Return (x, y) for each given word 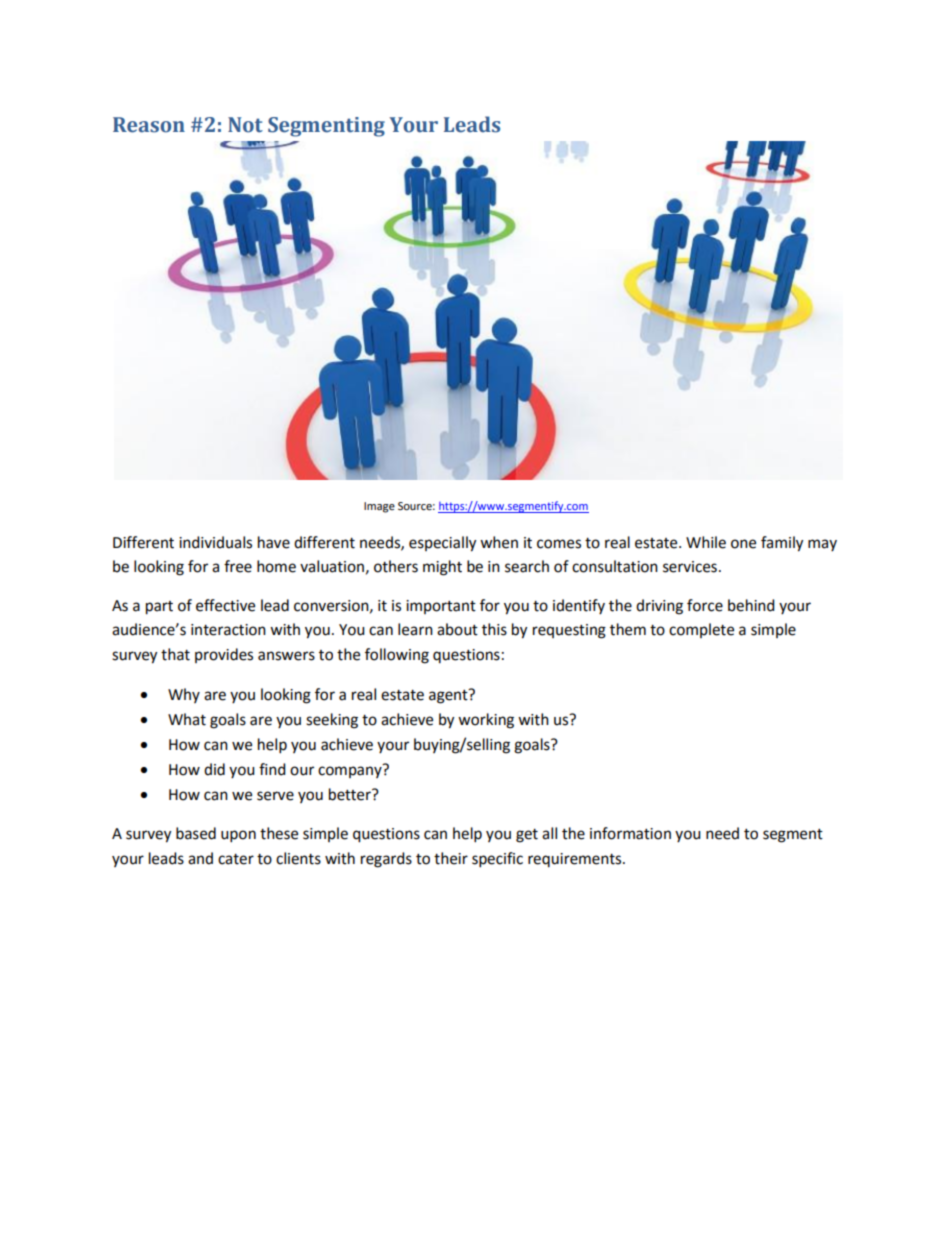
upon (238, 836)
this (494, 629)
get (527, 836)
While (706, 542)
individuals (215, 542)
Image (379, 507)
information (630, 833)
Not (245, 125)
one (743, 544)
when (499, 542)
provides (224, 655)
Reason (149, 125)
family (782, 544)
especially (442, 544)
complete (701, 630)
